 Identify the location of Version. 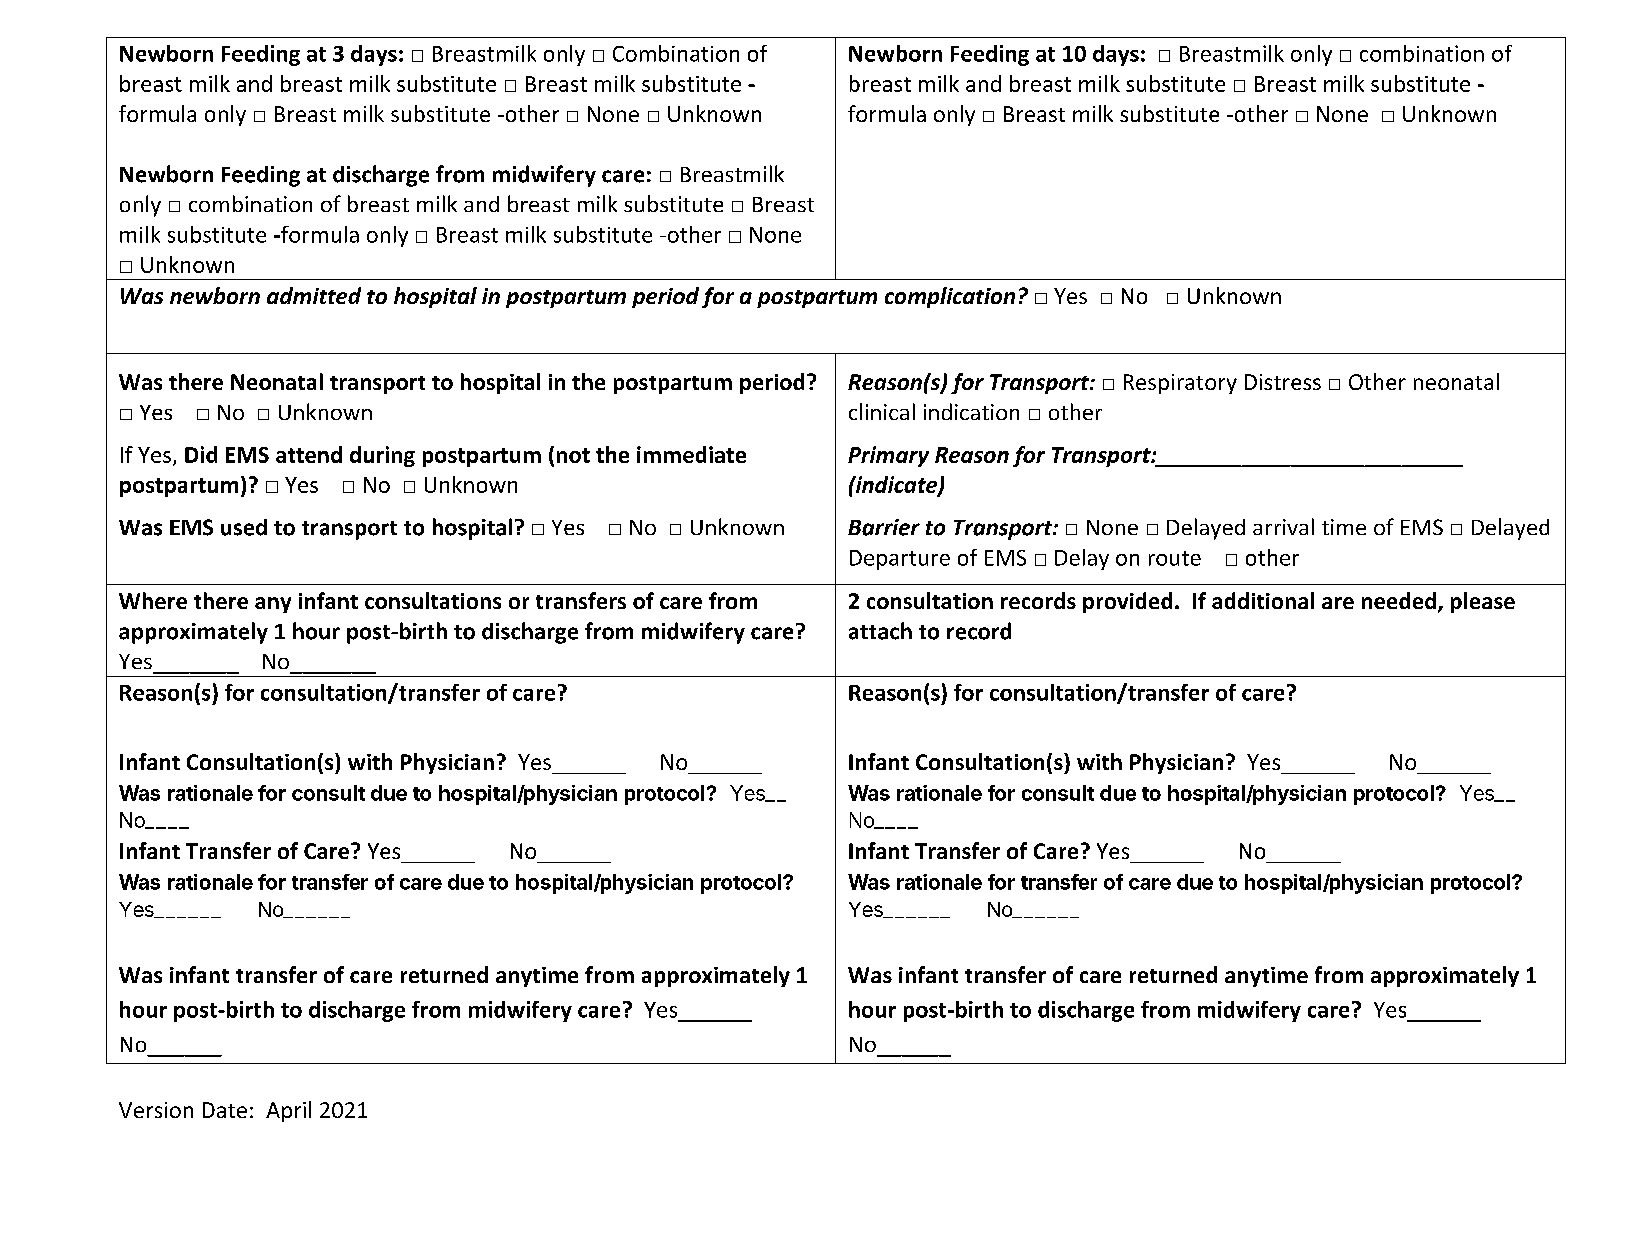
(156, 1110).
